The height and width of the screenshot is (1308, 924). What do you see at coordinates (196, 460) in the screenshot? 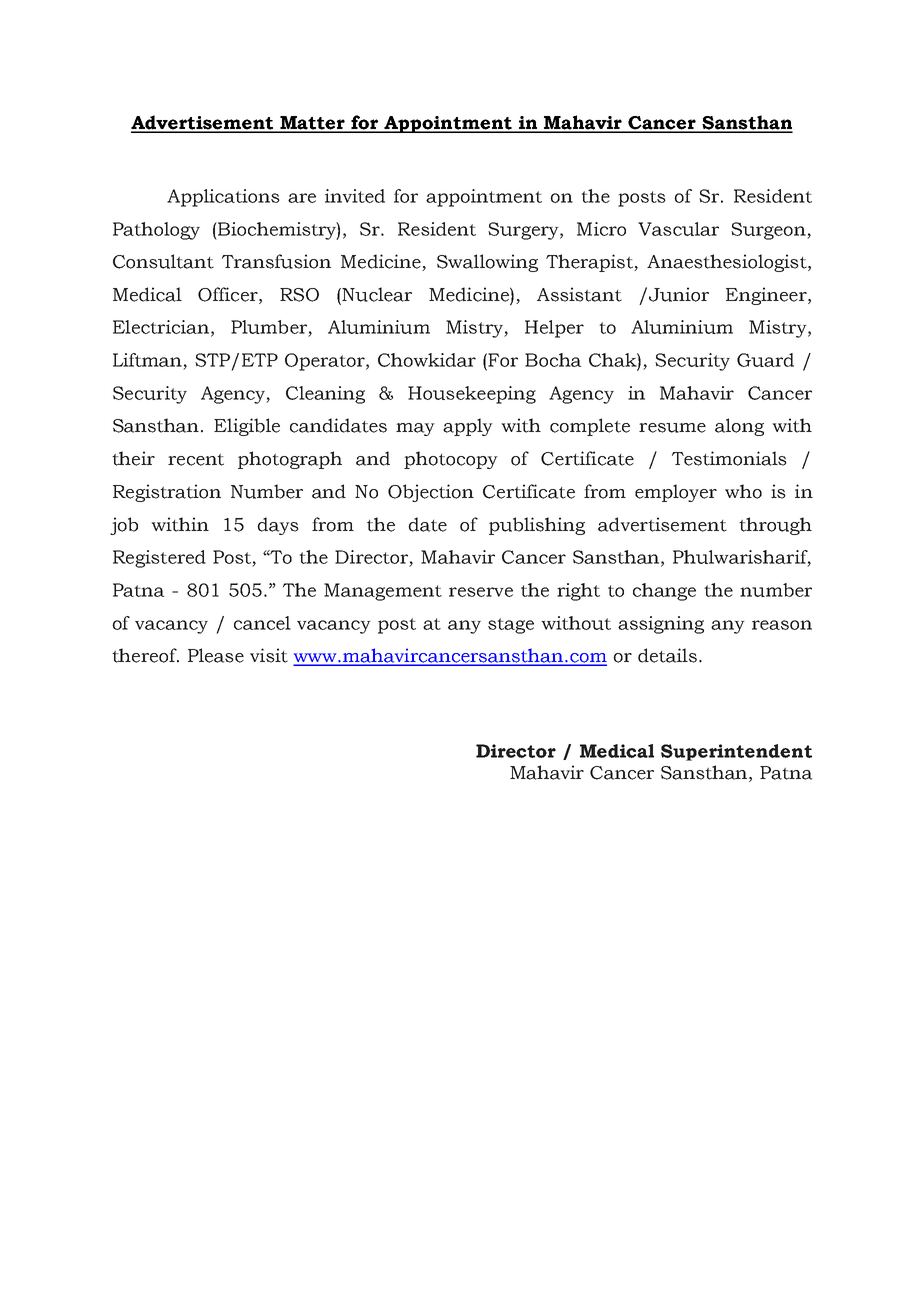
I see `recent` at bounding box center [196, 460].
